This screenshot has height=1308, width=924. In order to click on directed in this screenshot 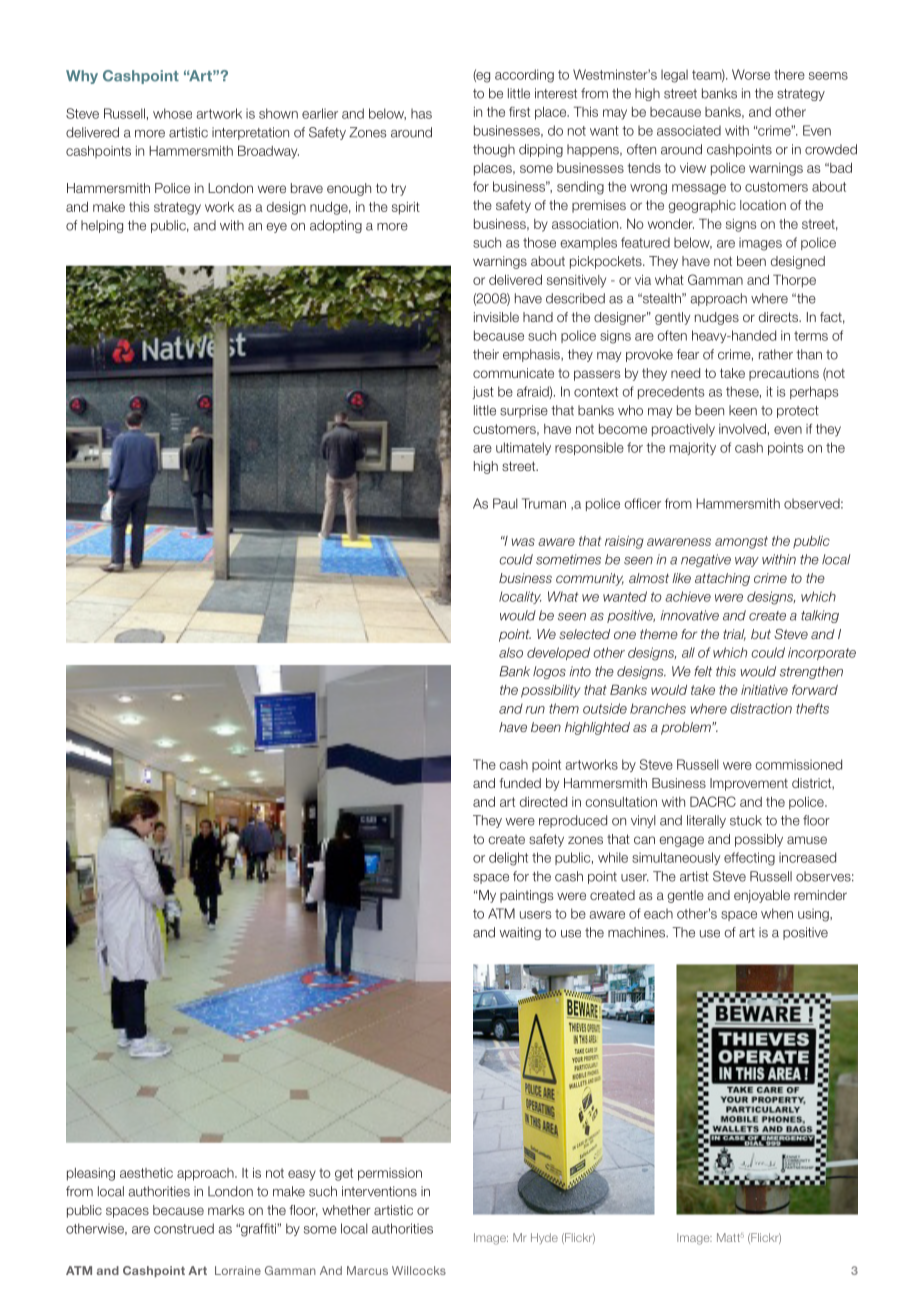, I will do `click(543, 802)`.
